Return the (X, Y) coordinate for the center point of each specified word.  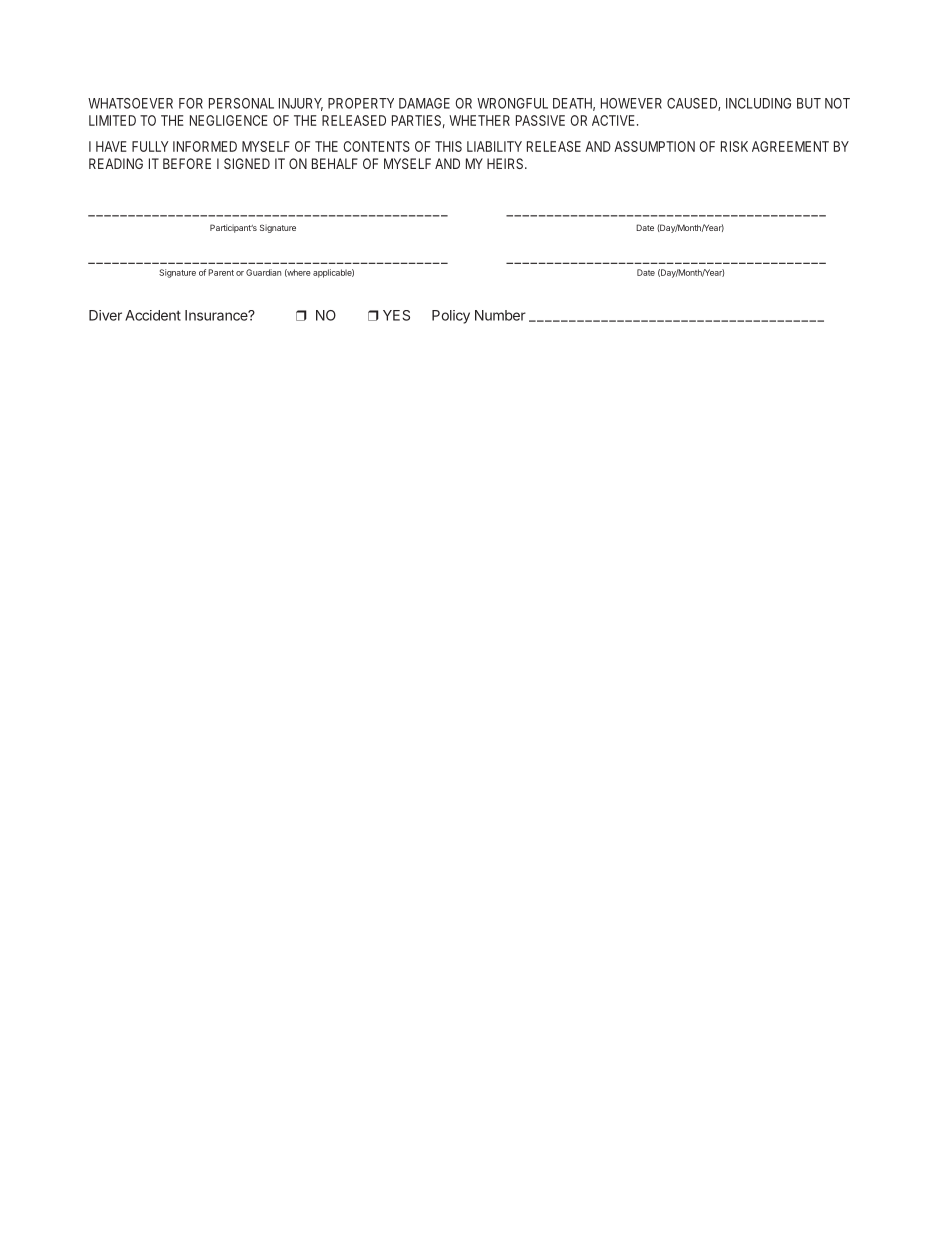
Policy (451, 317)
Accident (153, 315)
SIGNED (247, 163)
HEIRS (506, 163)
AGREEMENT (790, 146)
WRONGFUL (512, 103)
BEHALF (335, 163)
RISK (734, 146)
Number (500, 315)
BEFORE (187, 163)
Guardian (263, 272)
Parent (221, 272)
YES (396, 315)
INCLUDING (758, 103)
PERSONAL (241, 103)
